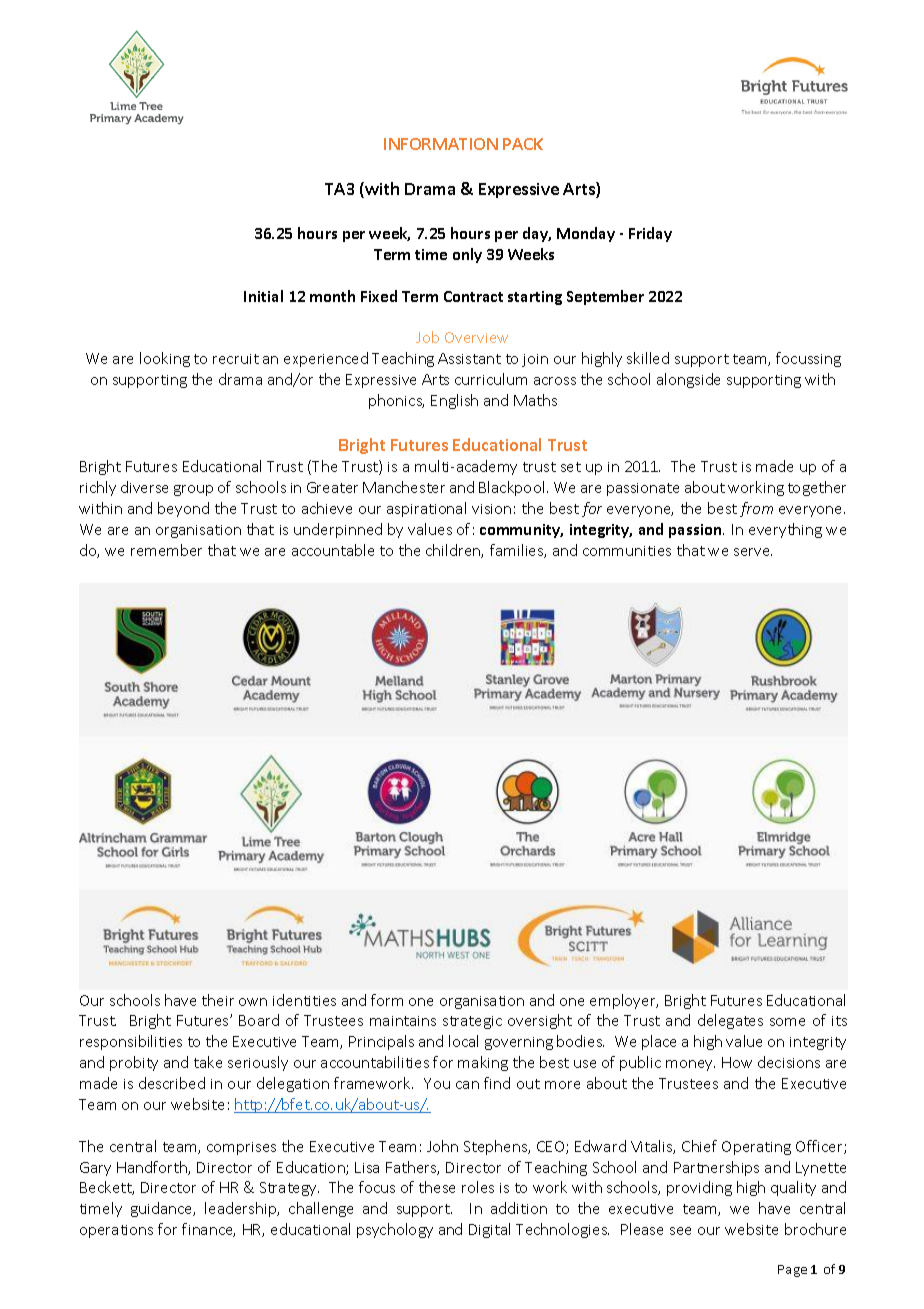  Describe the element at coordinates (523, 144) in the document. I see `PACK` at that location.
